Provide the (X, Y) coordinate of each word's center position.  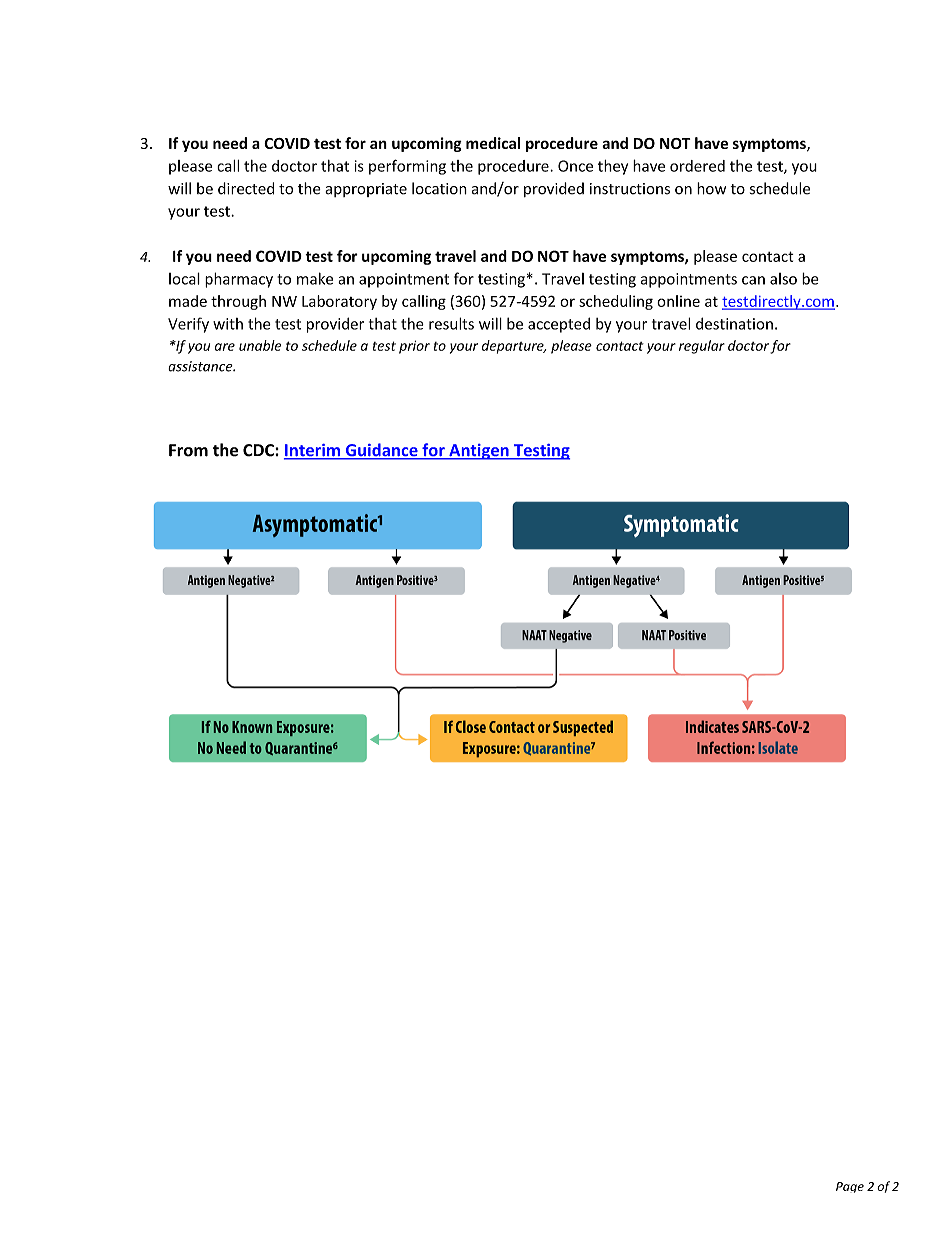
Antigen (479, 452)
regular (702, 347)
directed (246, 188)
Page (850, 1187)
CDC (259, 450)
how (711, 188)
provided (554, 189)
